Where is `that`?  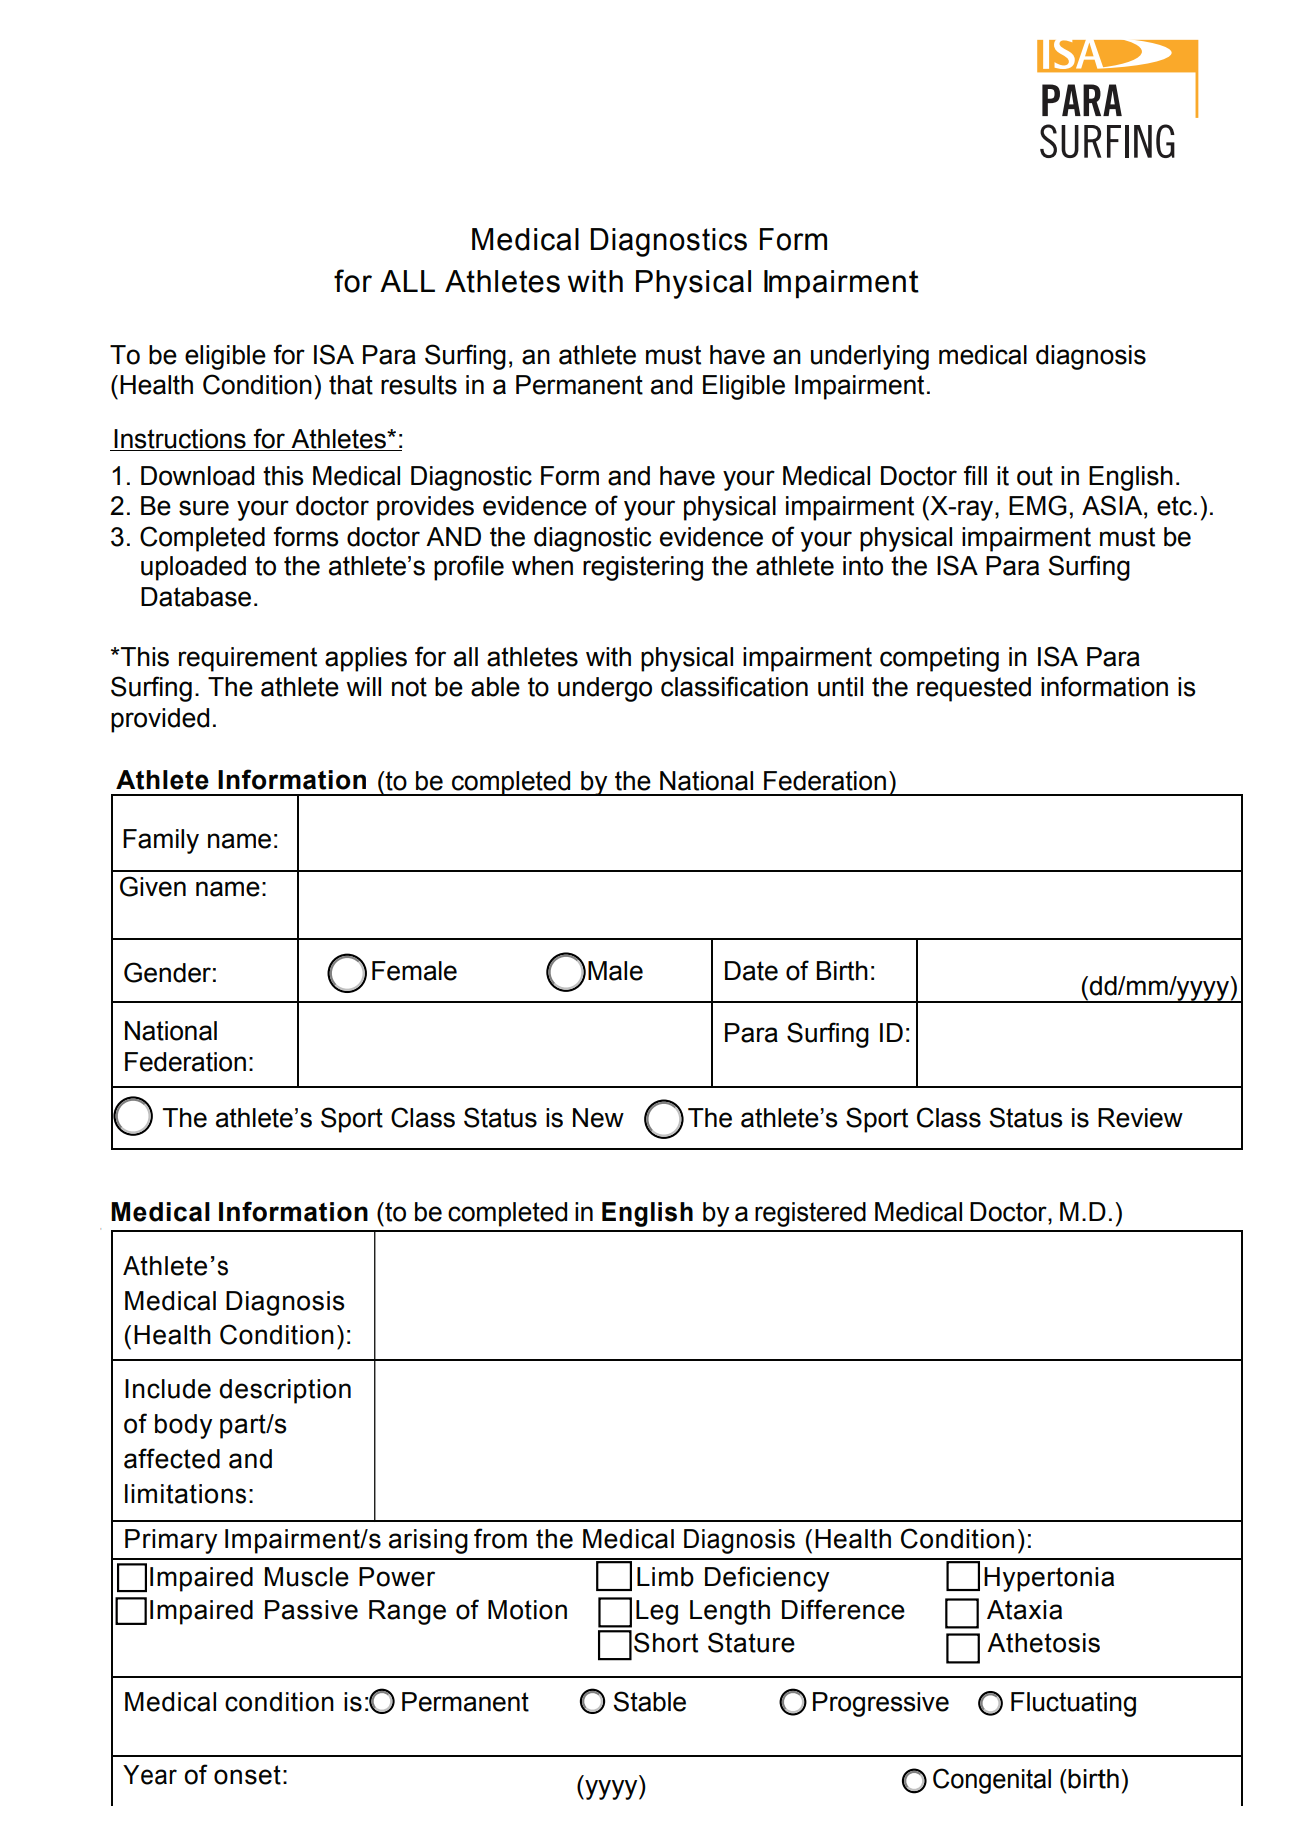 that is located at coordinates (351, 385).
